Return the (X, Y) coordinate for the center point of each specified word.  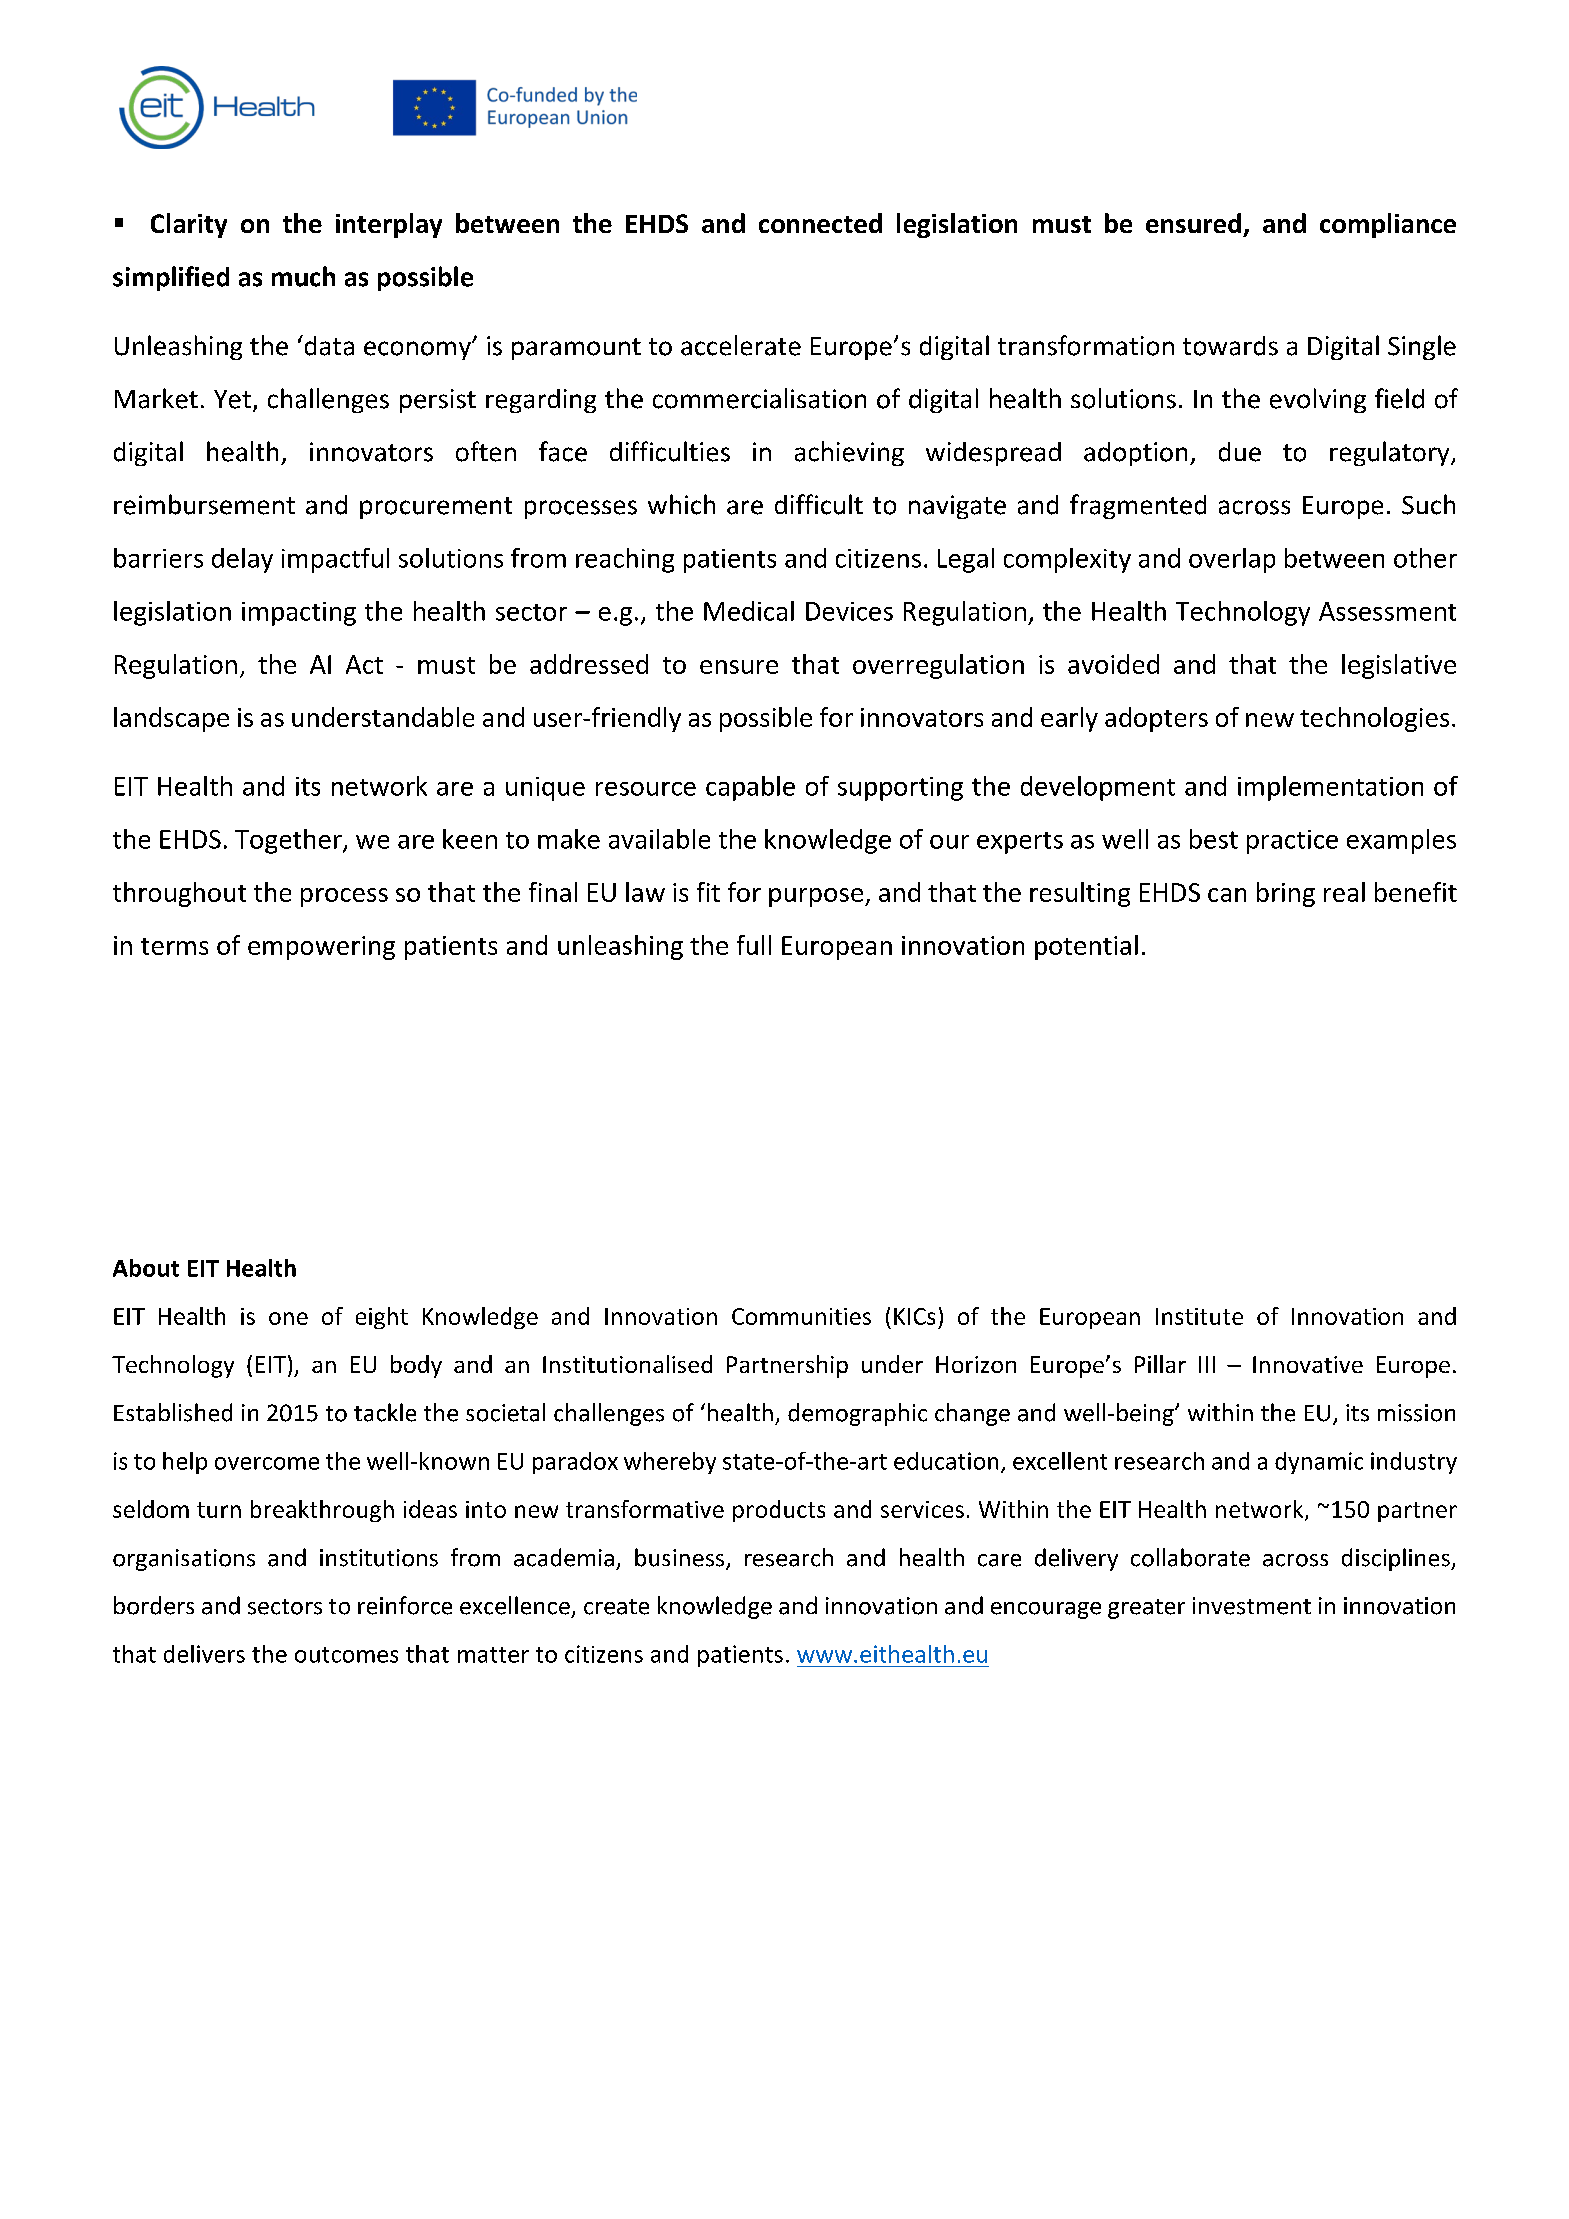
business (679, 1557)
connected (820, 223)
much (303, 276)
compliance (1388, 225)
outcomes (346, 1655)
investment (1252, 1606)
